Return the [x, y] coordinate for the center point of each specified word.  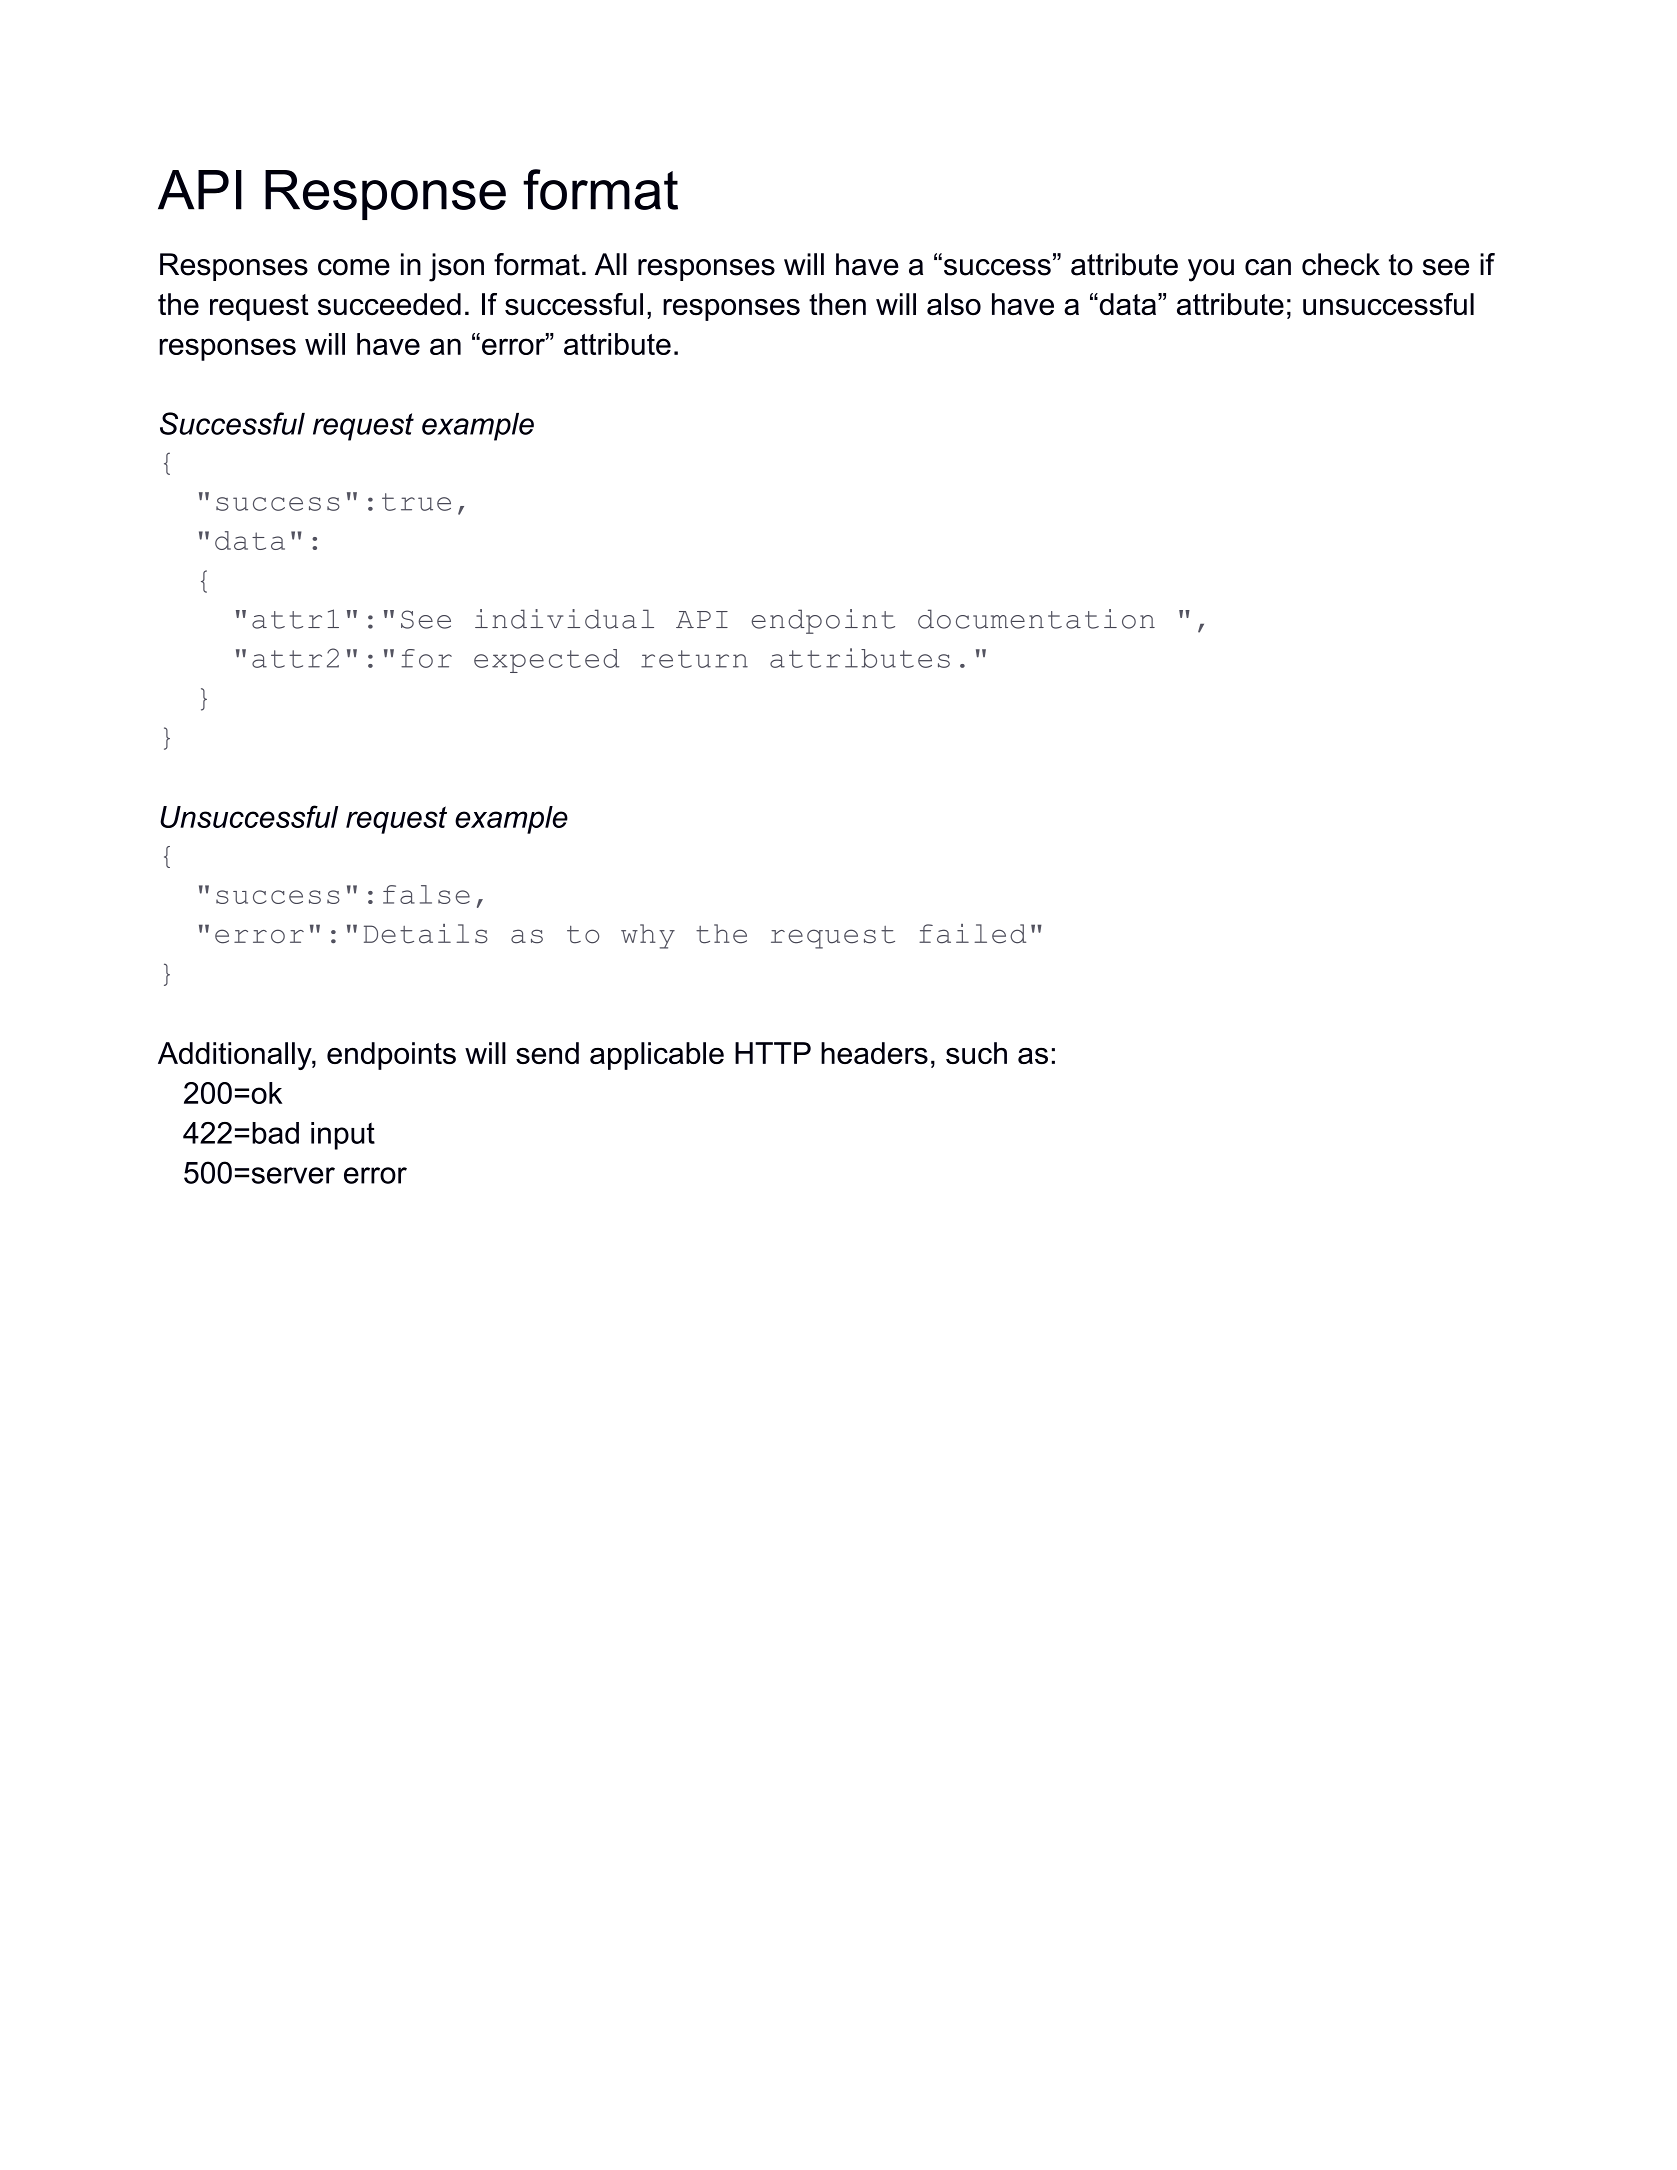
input [343, 1136]
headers [874, 1053]
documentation [1036, 619]
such [976, 1053]
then [837, 304]
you [1211, 270]
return [694, 659]
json [456, 267]
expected [546, 661]
